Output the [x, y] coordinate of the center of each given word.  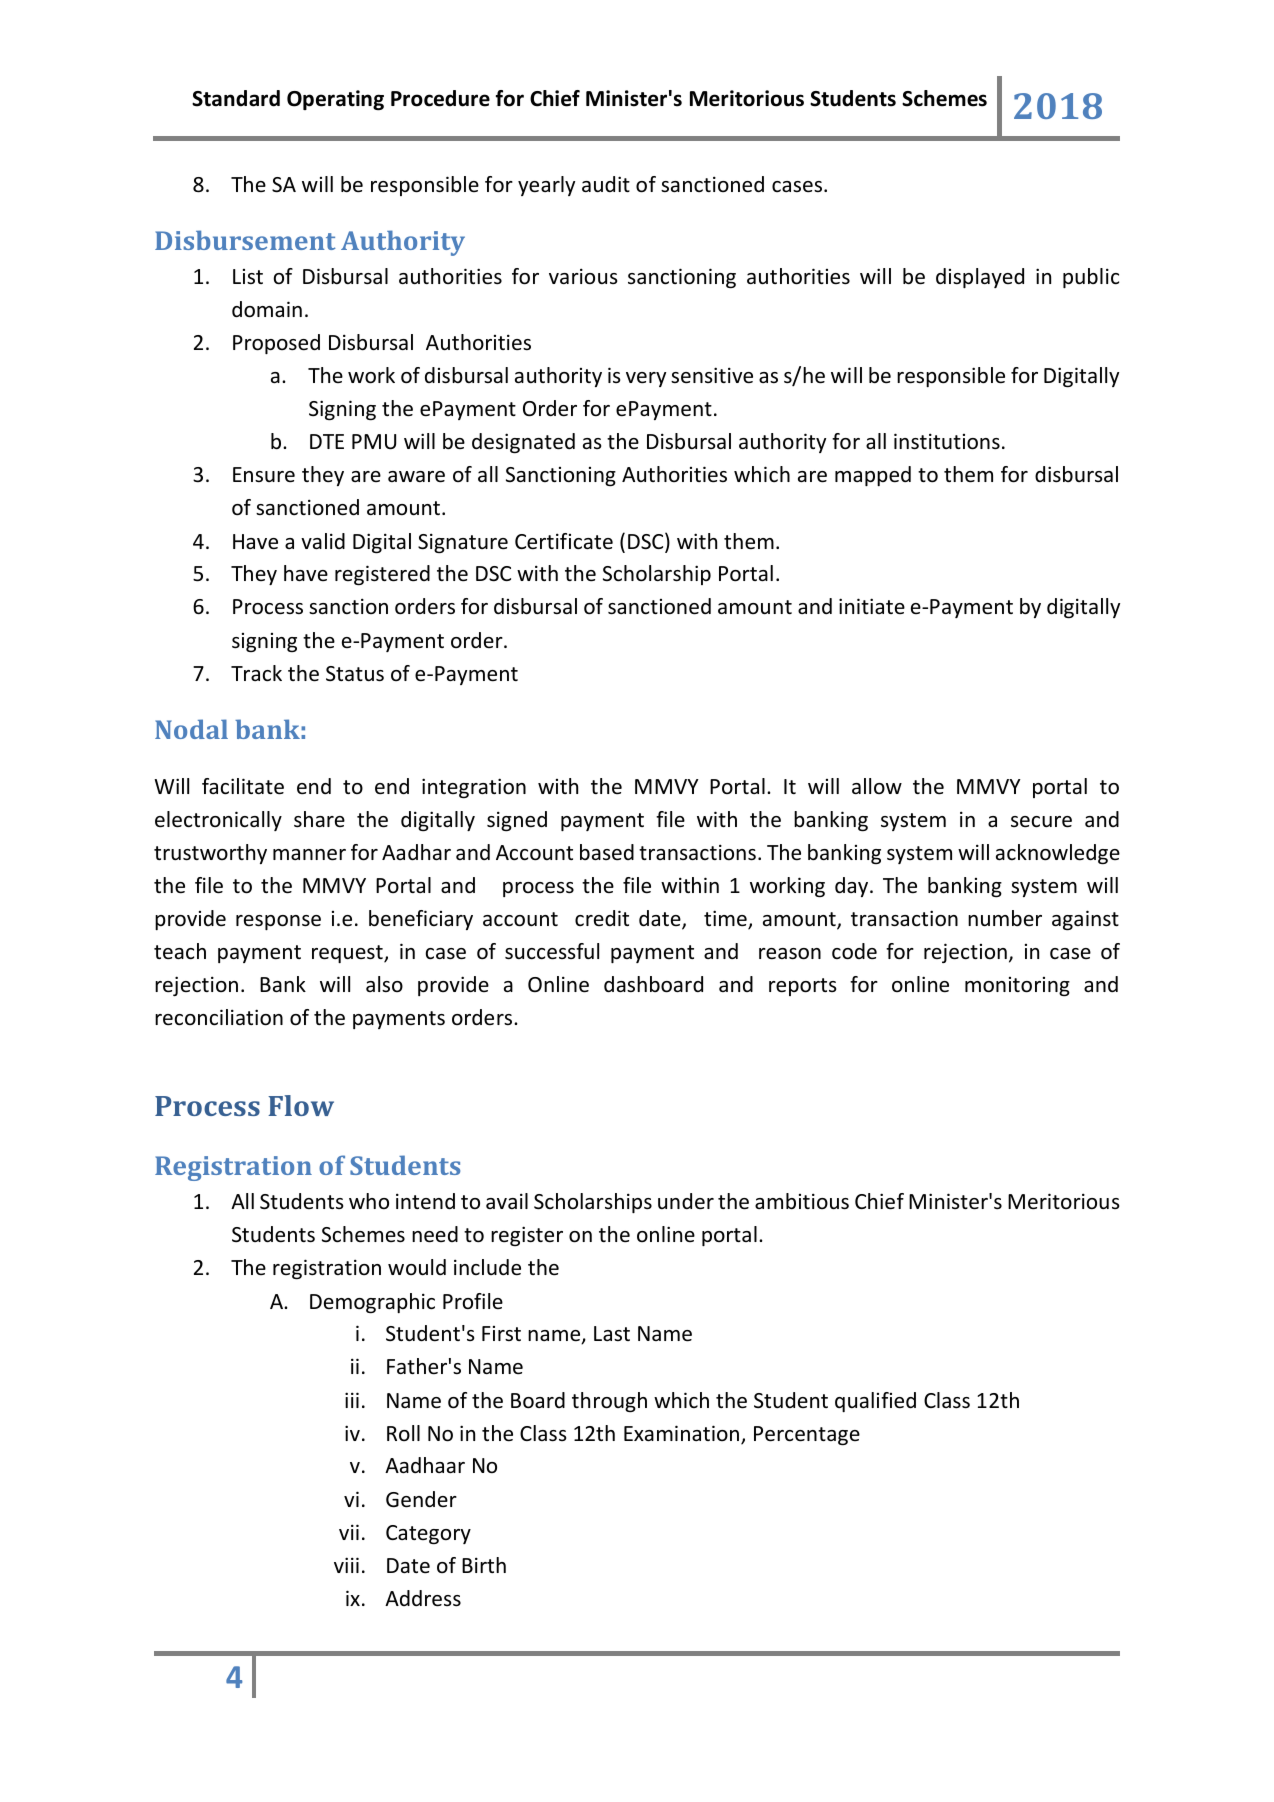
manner [309, 855]
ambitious [802, 1201]
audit [606, 184]
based [607, 852]
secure [1041, 822]
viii [346, 1565]
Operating [335, 100]
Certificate [564, 541]
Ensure [264, 475]
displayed [980, 278]
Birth [484, 1565]
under [686, 1201]
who [369, 1201]
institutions [947, 441]
